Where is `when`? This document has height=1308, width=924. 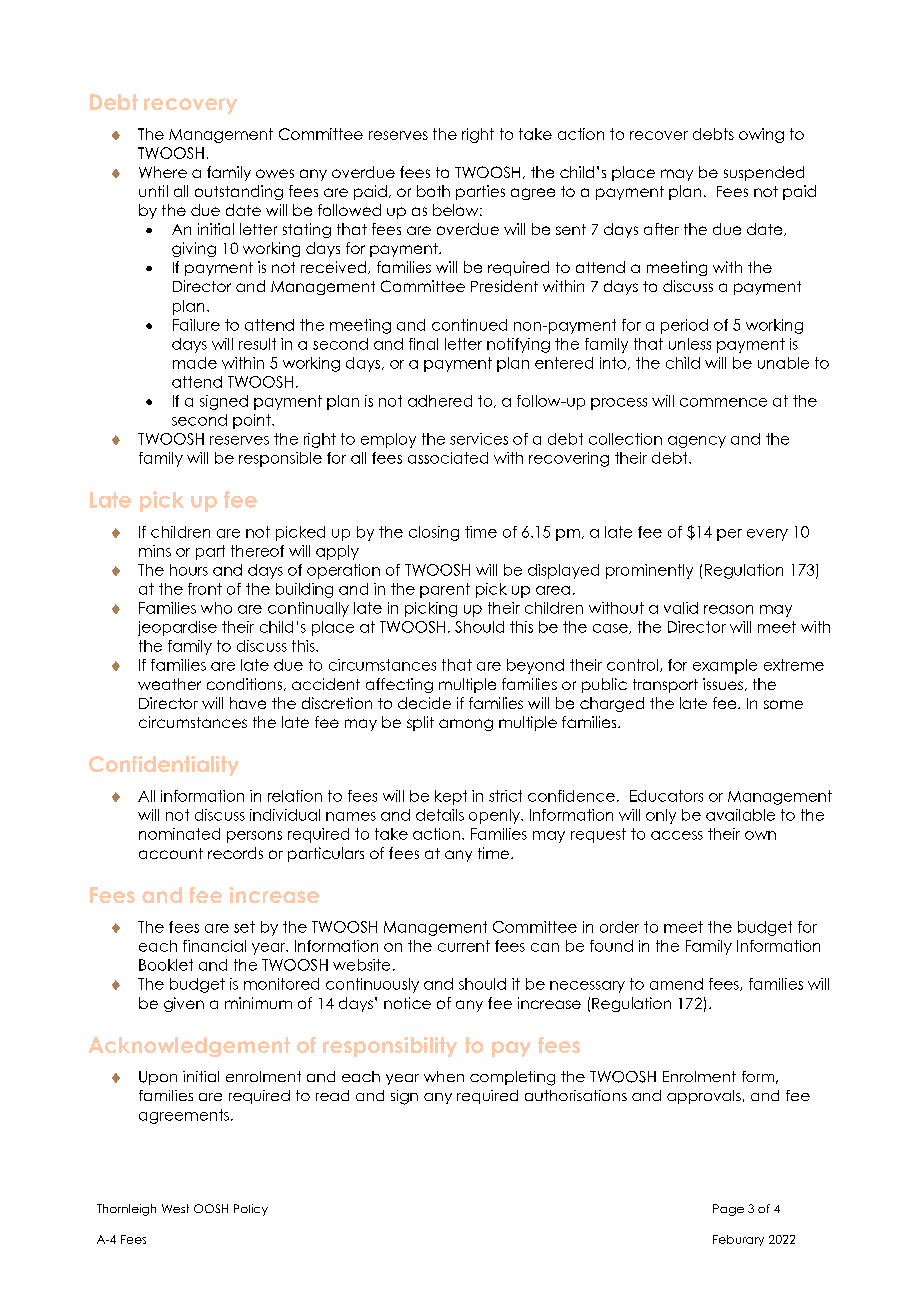
when is located at coordinates (444, 1076).
